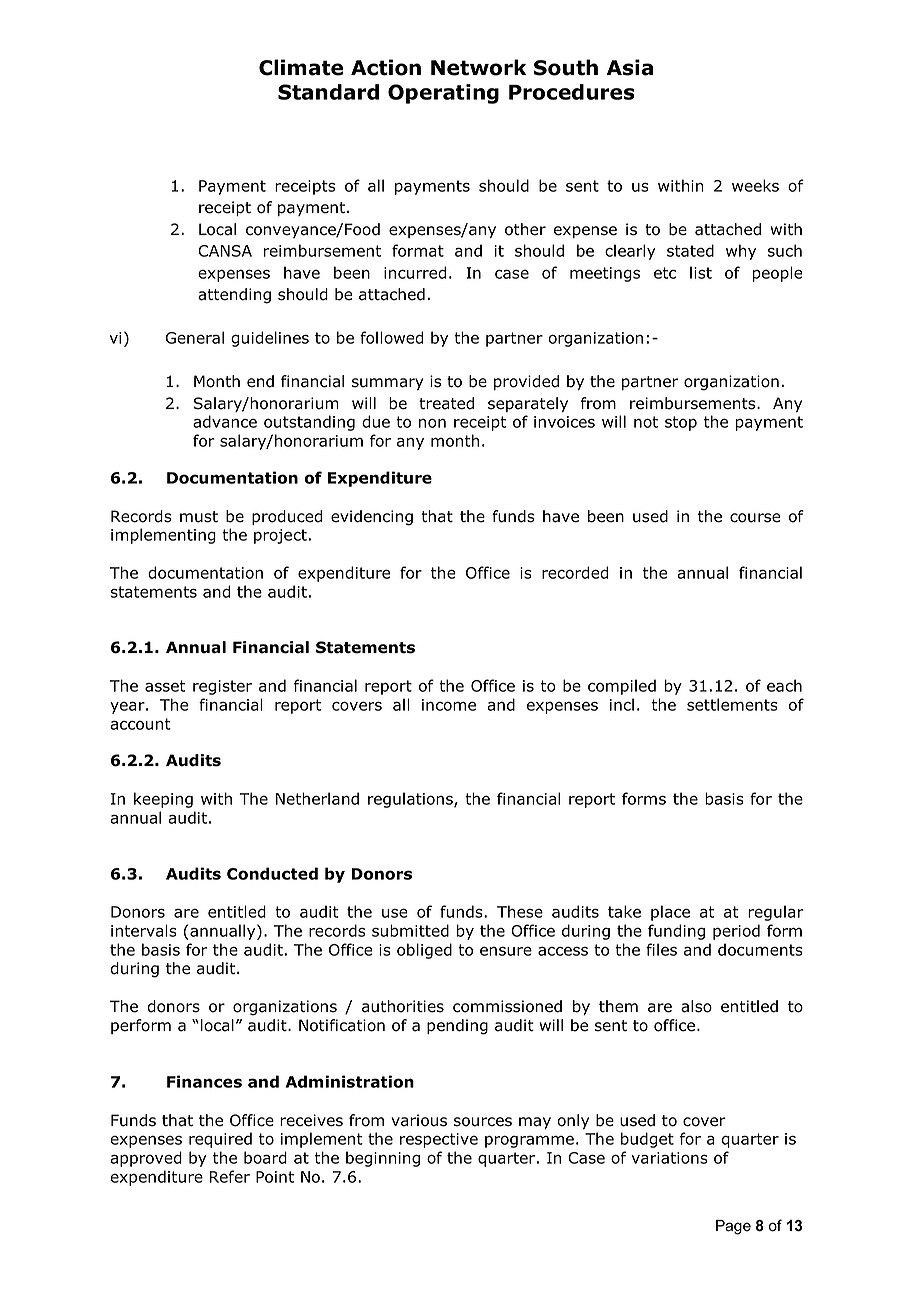 Image resolution: width=924 pixels, height=1308 pixels. What do you see at coordinates (443, 94) in the screenshot?
I see `Operating` at bounding box center [443, 94].
